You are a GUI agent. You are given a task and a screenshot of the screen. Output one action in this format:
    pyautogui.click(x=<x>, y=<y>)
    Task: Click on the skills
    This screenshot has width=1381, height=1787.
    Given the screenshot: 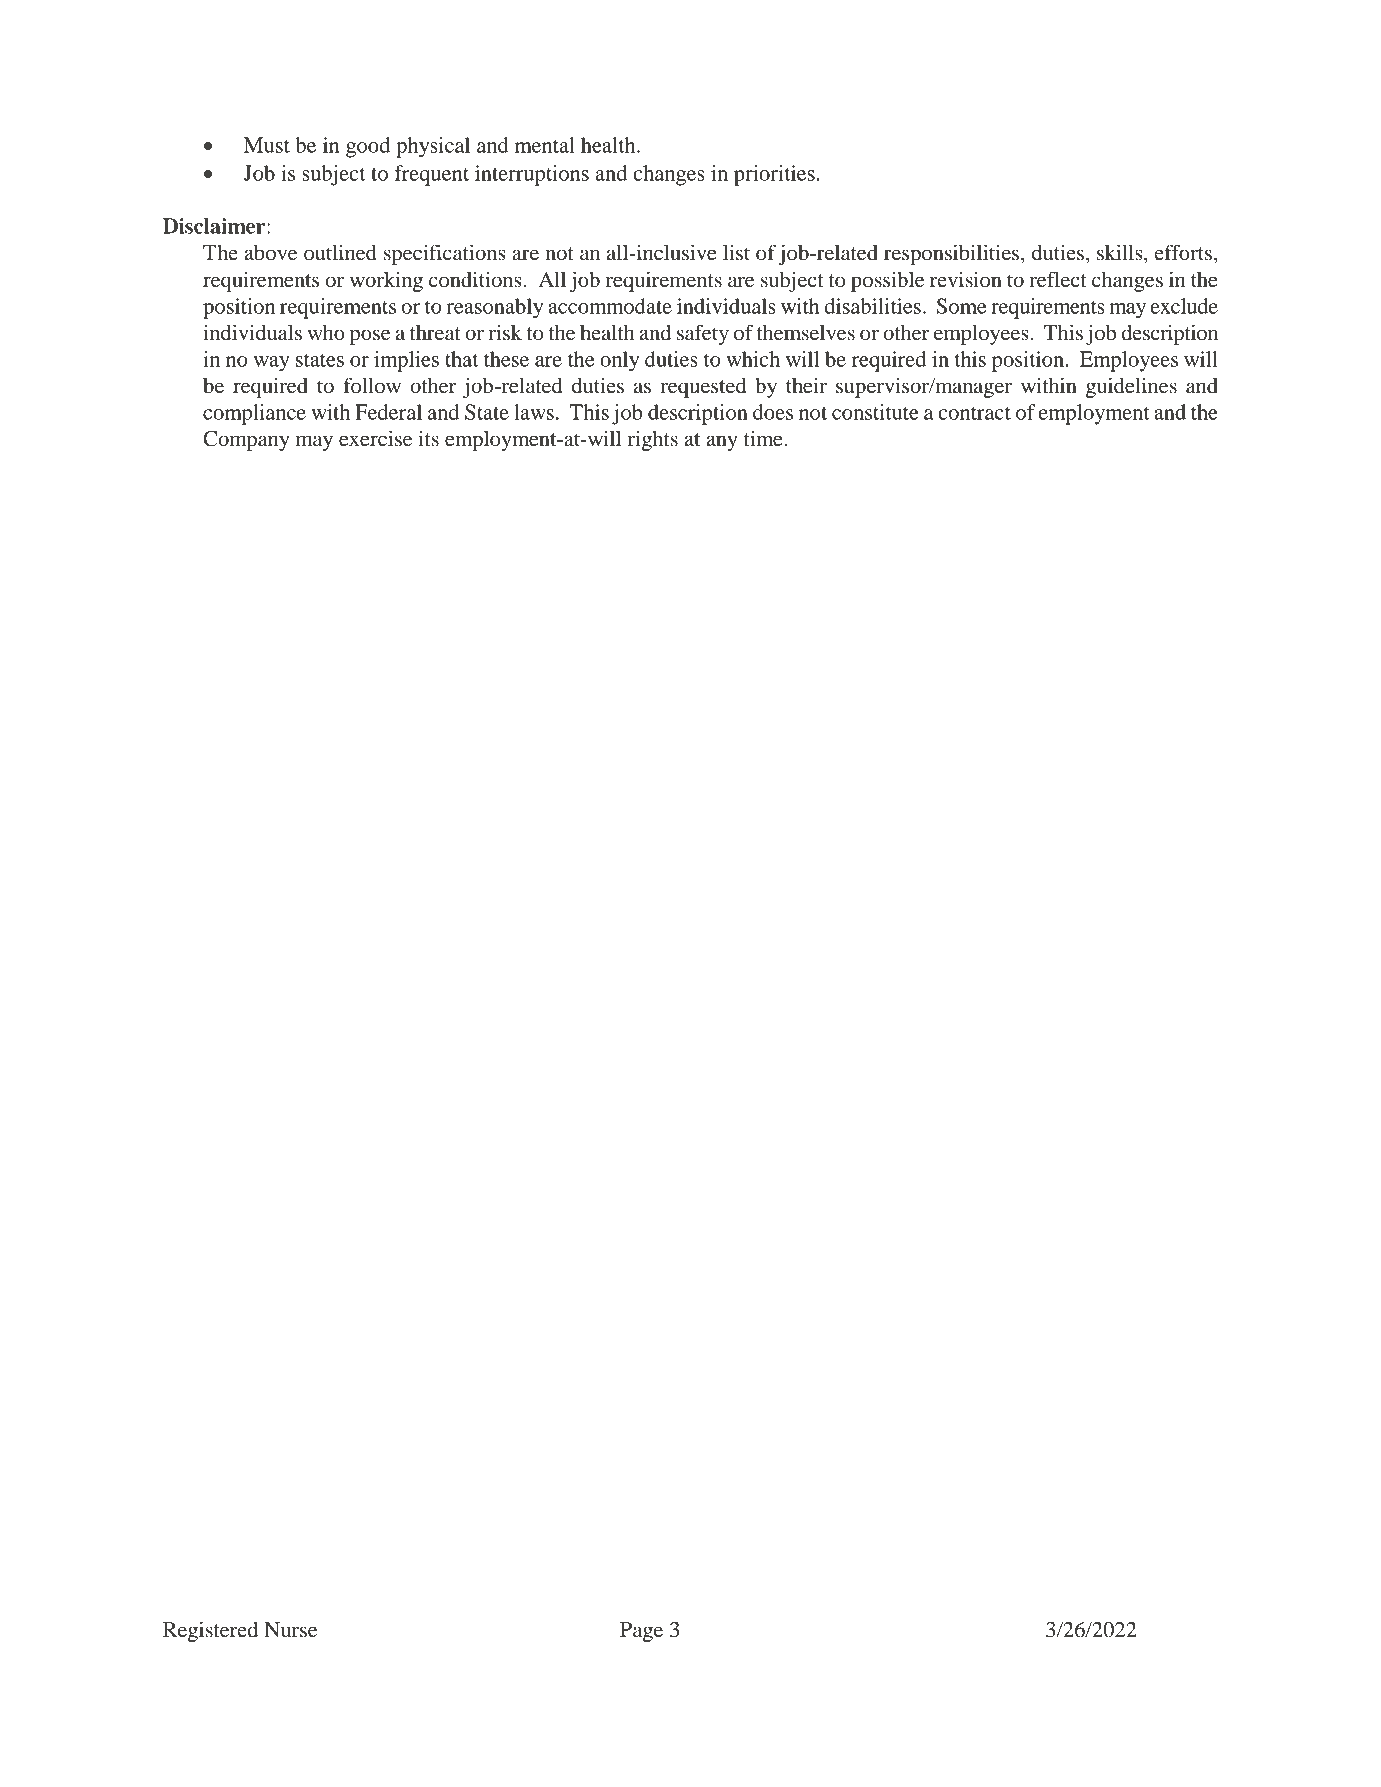 What is the action you would take?
    pyautogui.click(x=1121, y=252)
